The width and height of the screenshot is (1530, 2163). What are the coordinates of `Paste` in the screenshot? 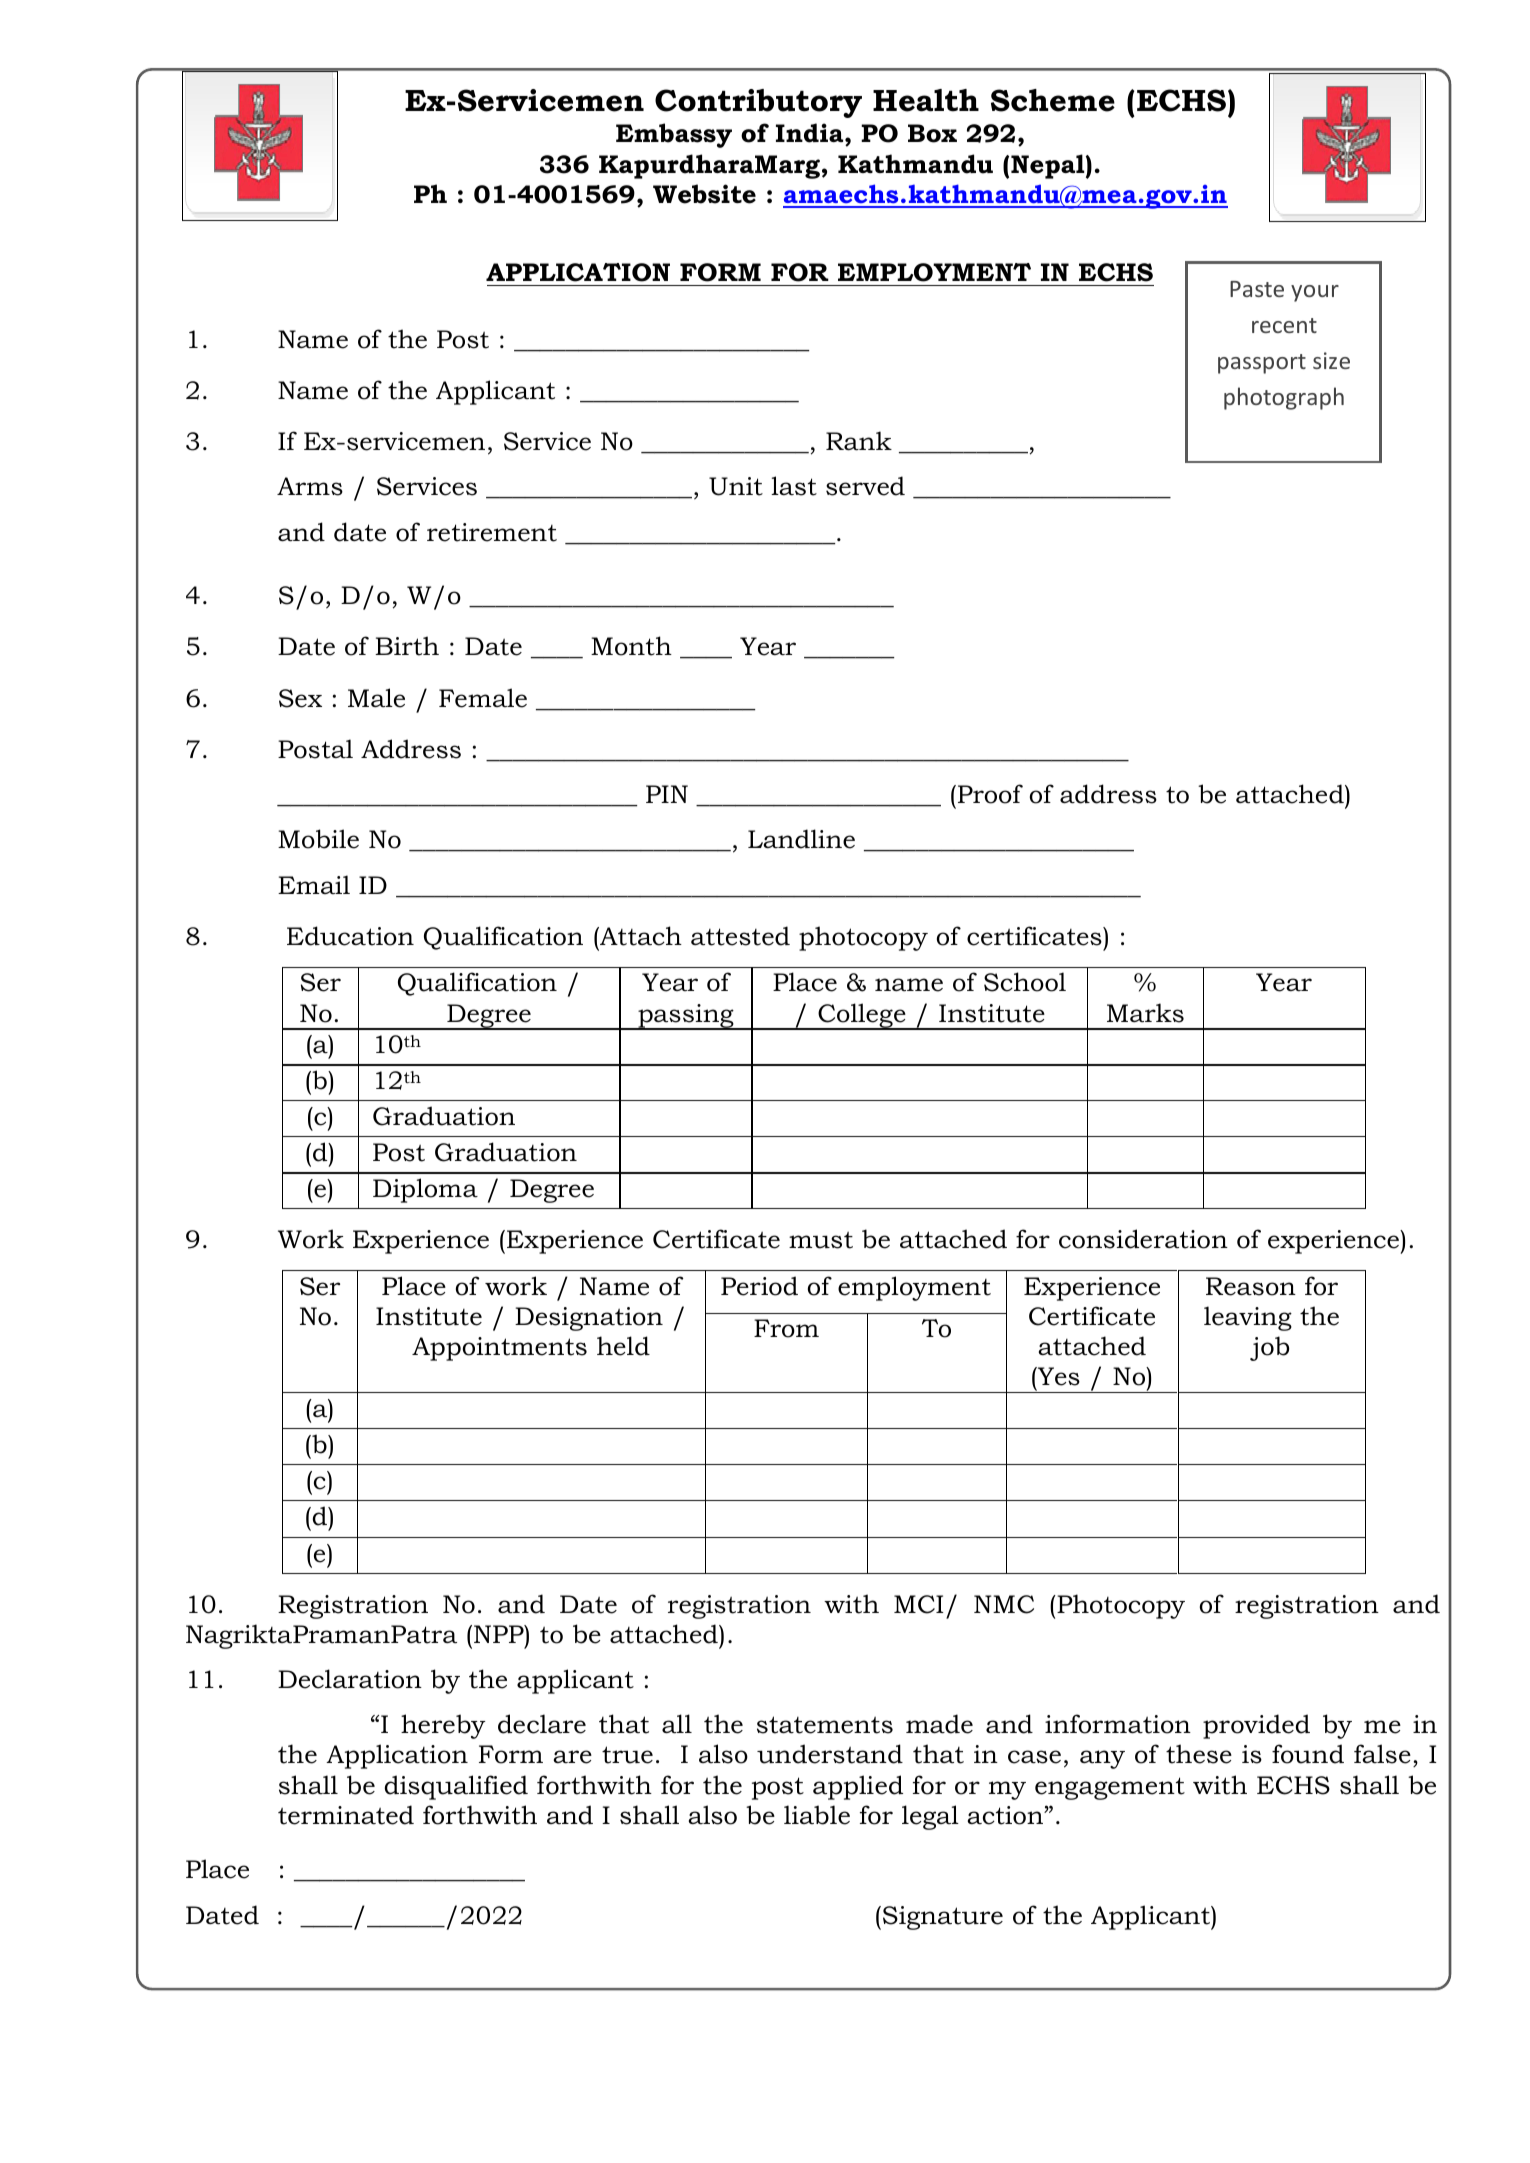 It's located at (1257, 289).
